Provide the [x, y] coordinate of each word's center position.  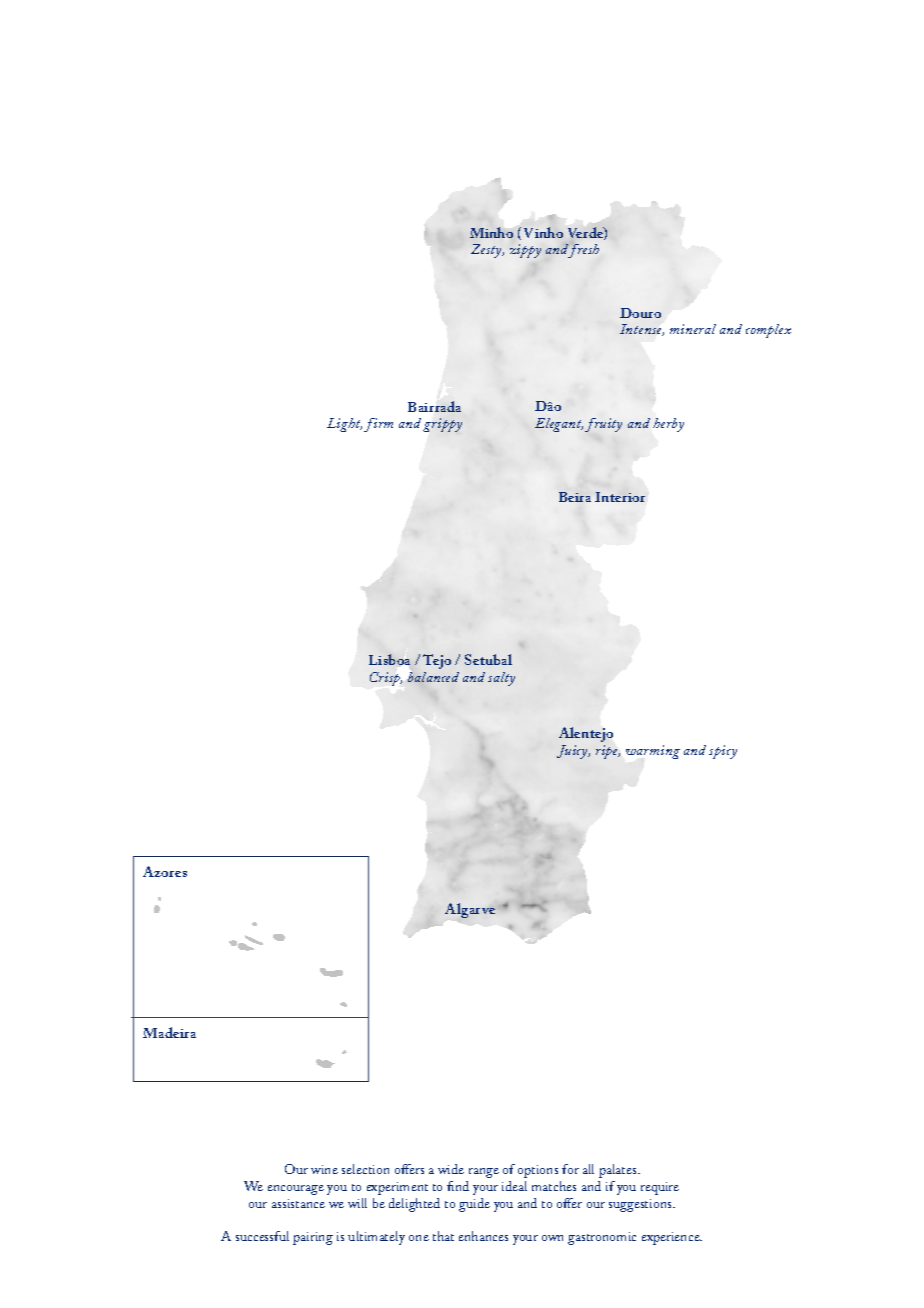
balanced [433, 677]
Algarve [470, 910]
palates [619, 1171]
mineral [693, 329]
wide [451, 1169]
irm [382, 423]
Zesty [487, 251]
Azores [165, 871]
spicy [723, 752]
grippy [442, 425]
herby [668, 425]
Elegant [559, 425]
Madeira [169, 1032]
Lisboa [389, 659]
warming [653, 752]
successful [262, 1236]
